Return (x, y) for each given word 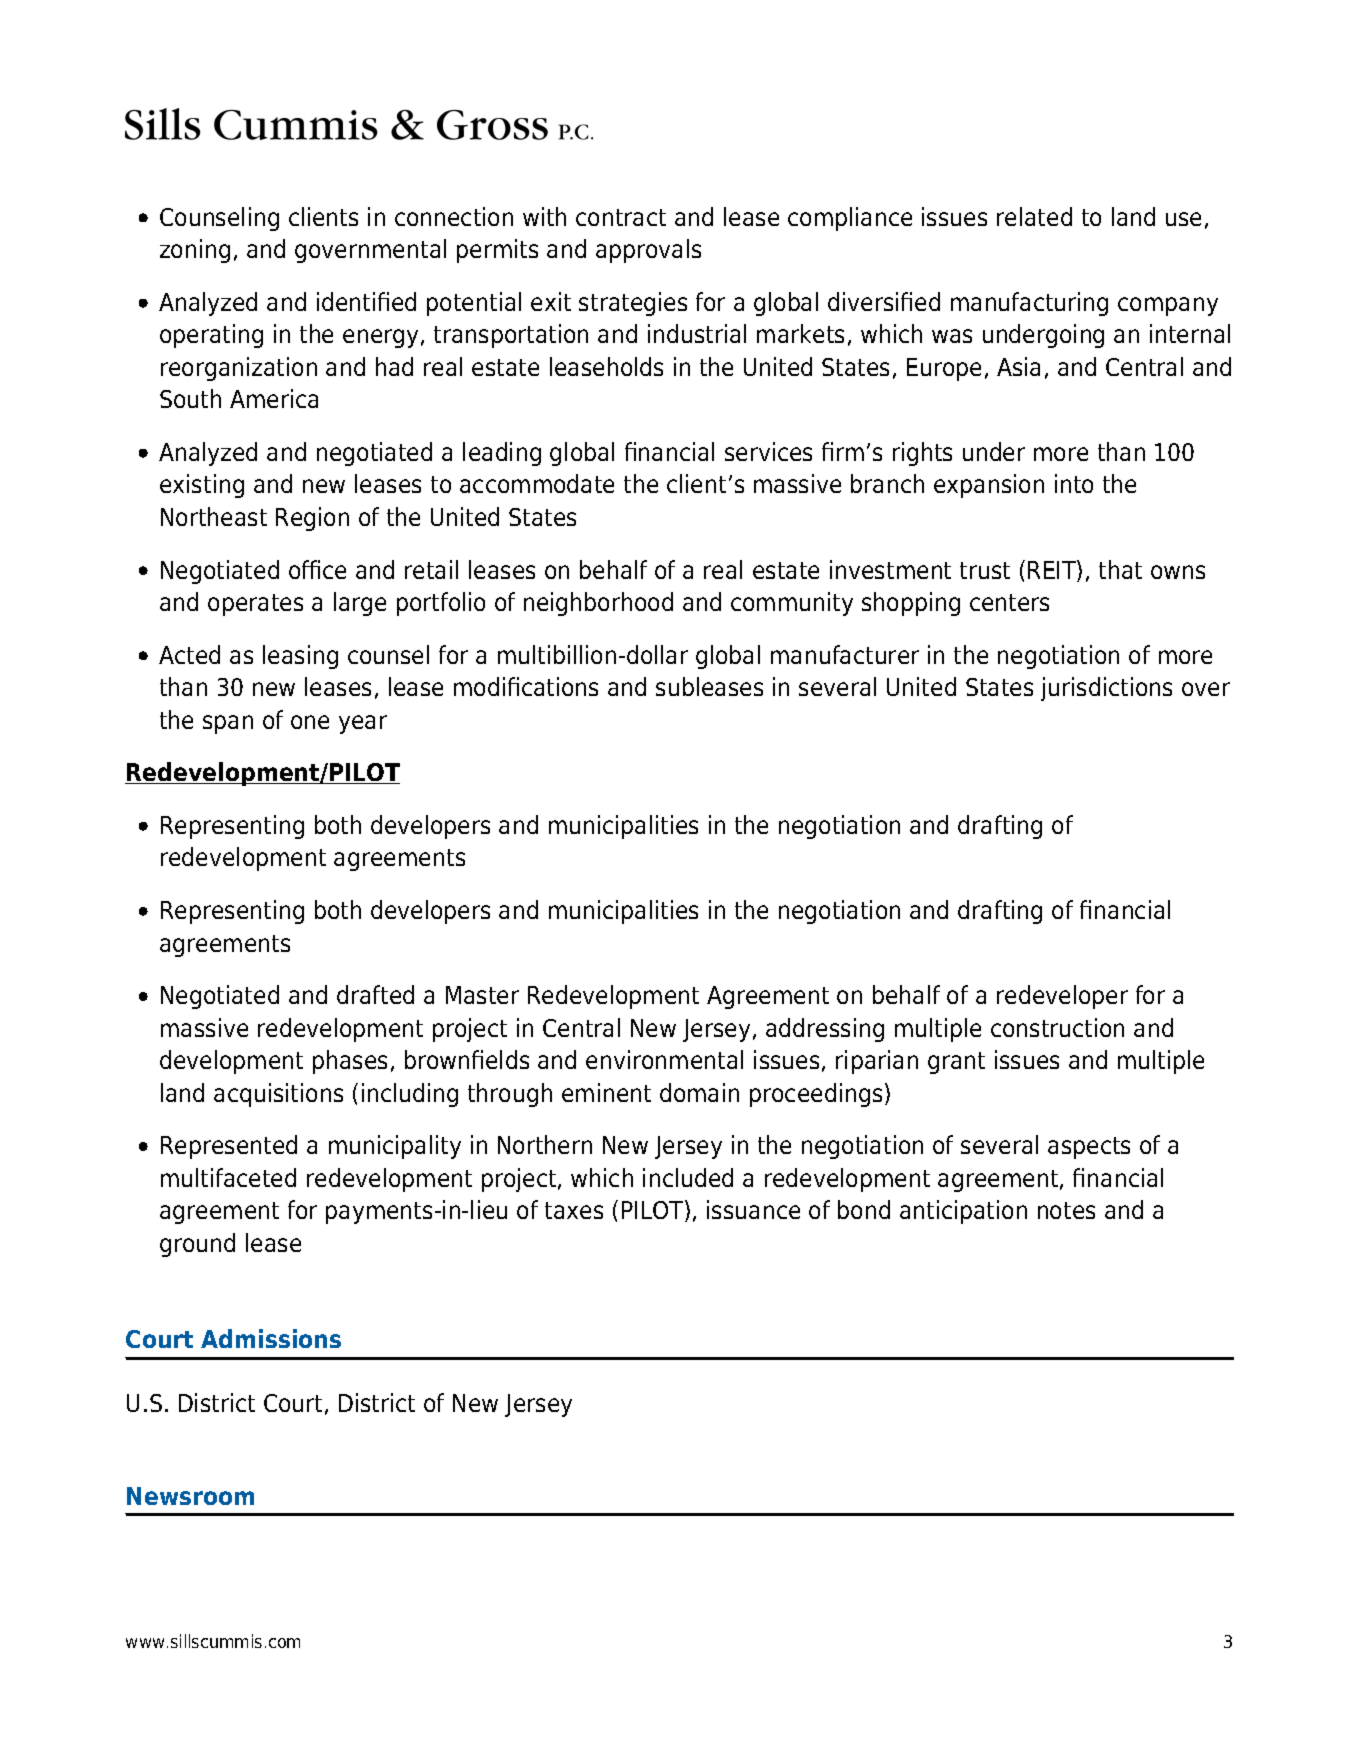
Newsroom (190, 1496)
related (1034, 216)
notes (1066, 1210)
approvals (648, 251)
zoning (195, 251)
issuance (753, 1209)
